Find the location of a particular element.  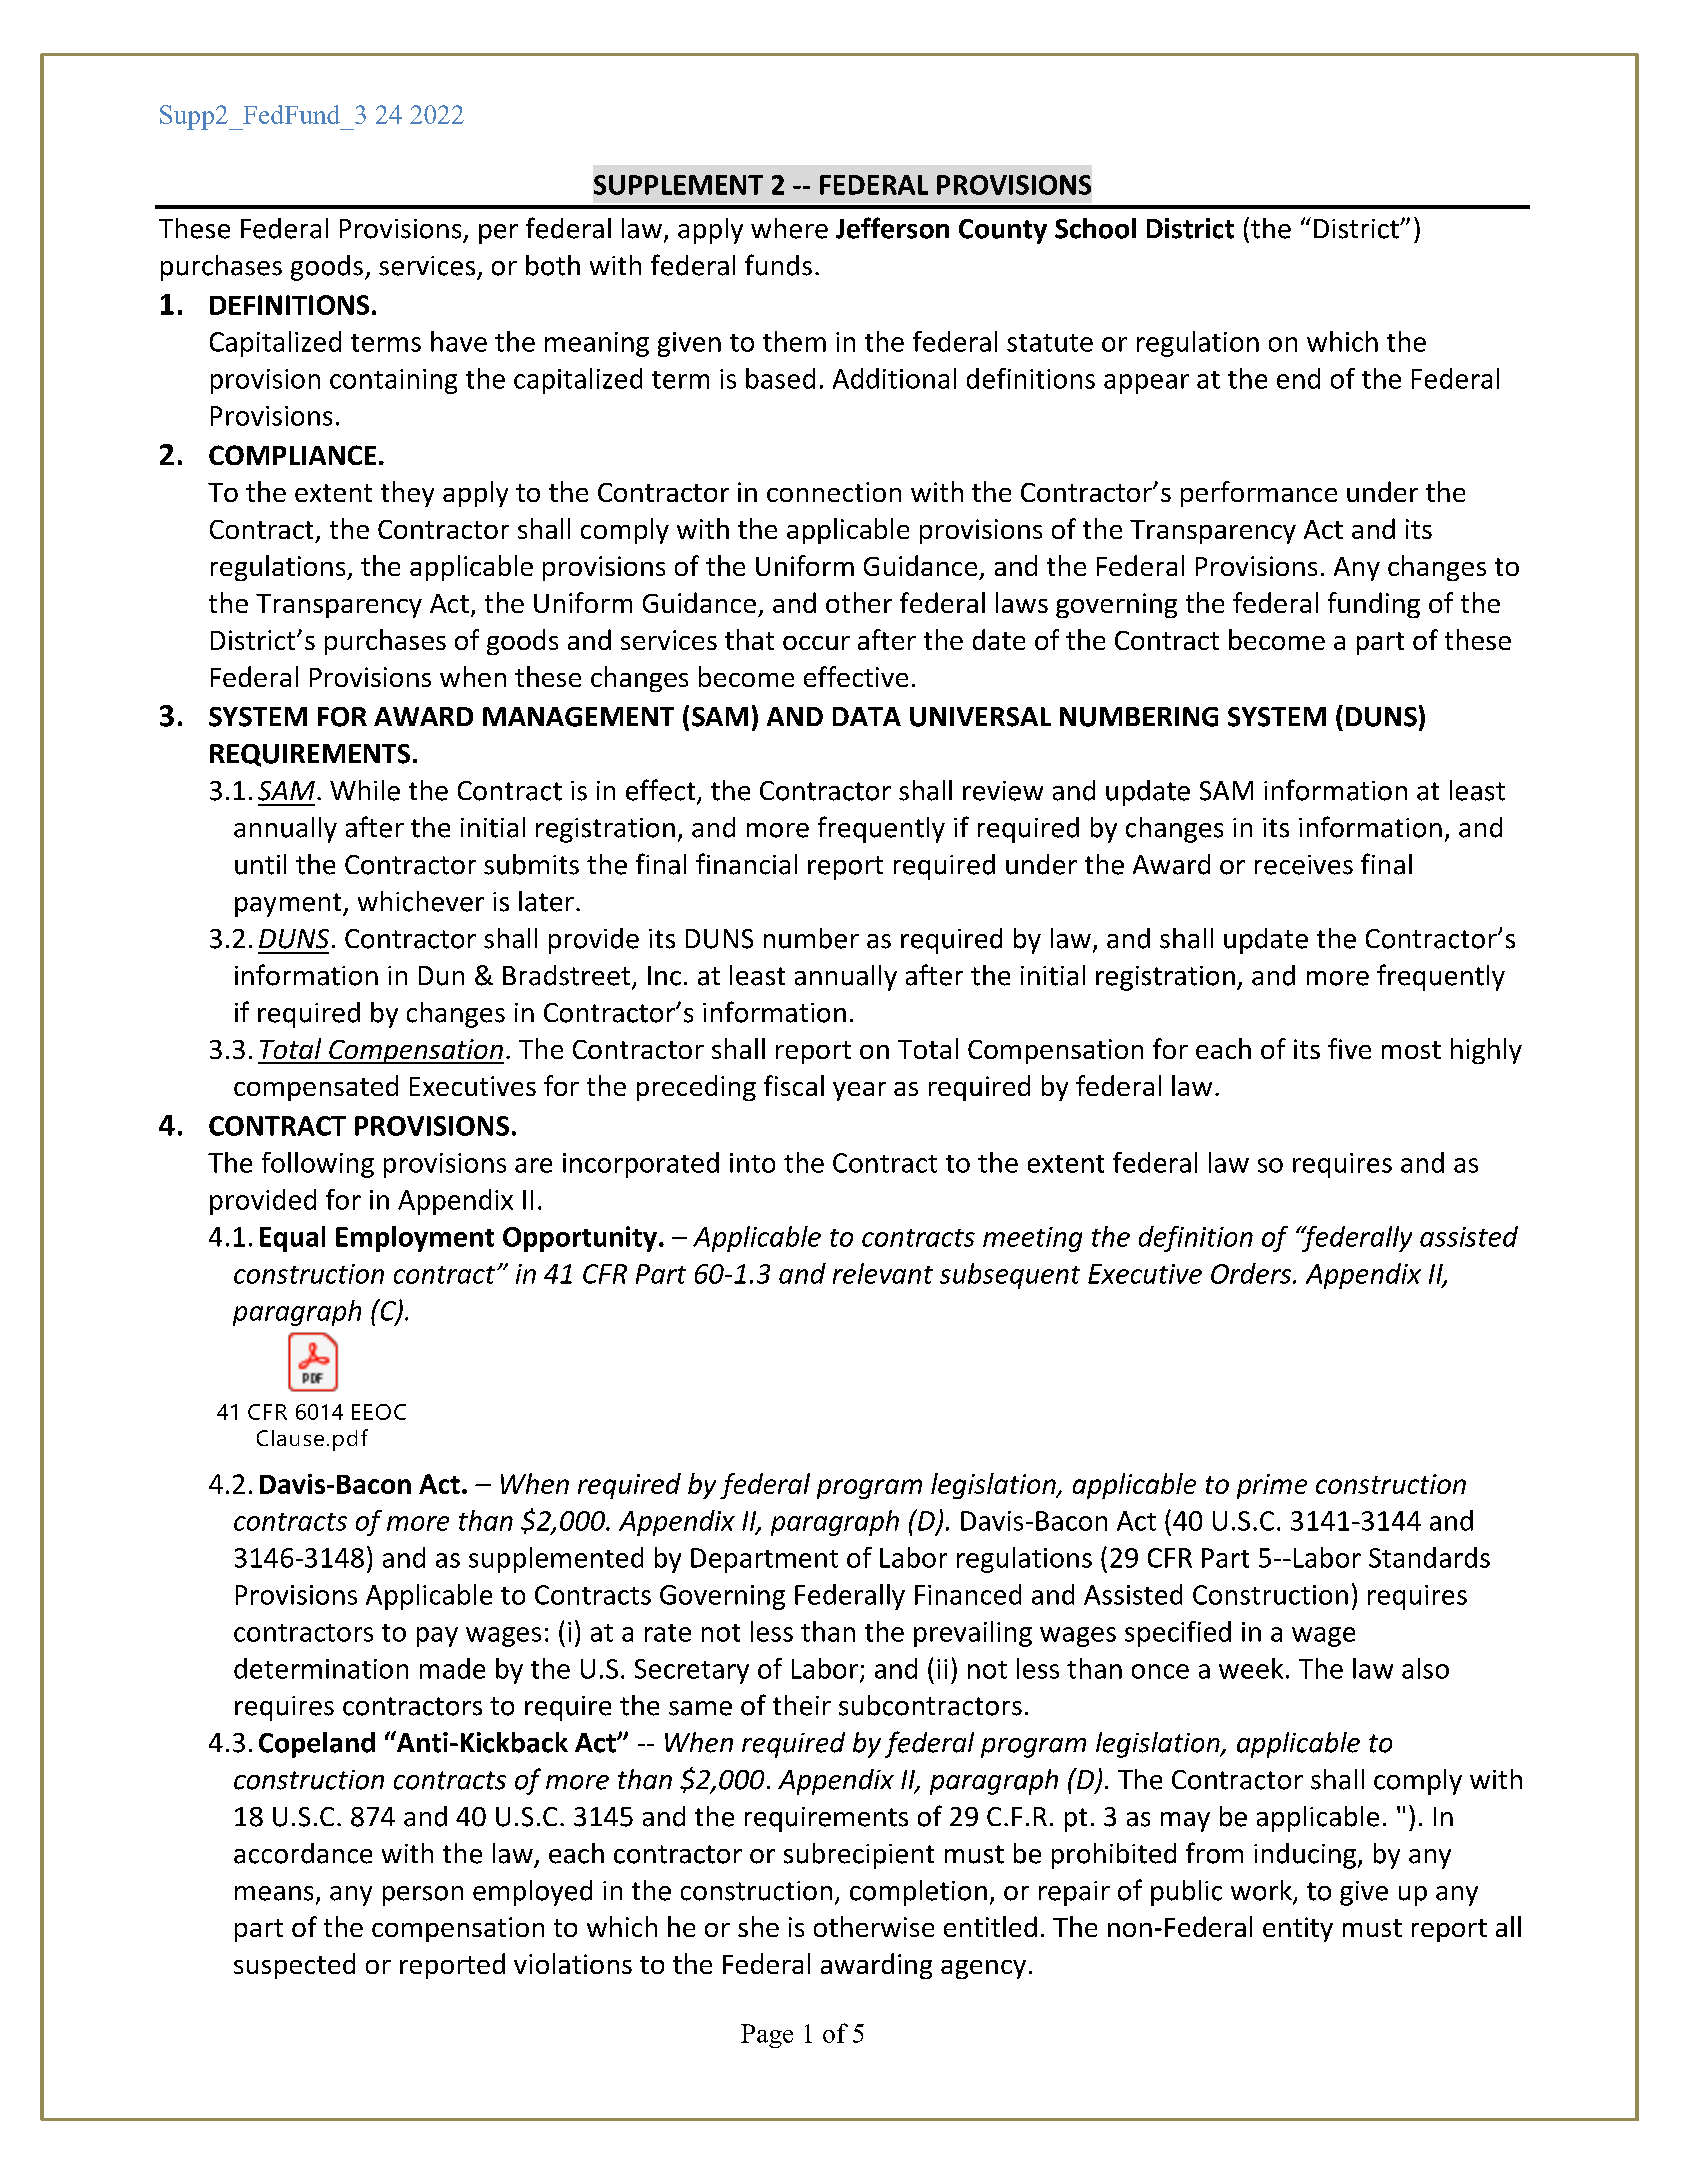

appear is located at coordinates (1146, 384).
